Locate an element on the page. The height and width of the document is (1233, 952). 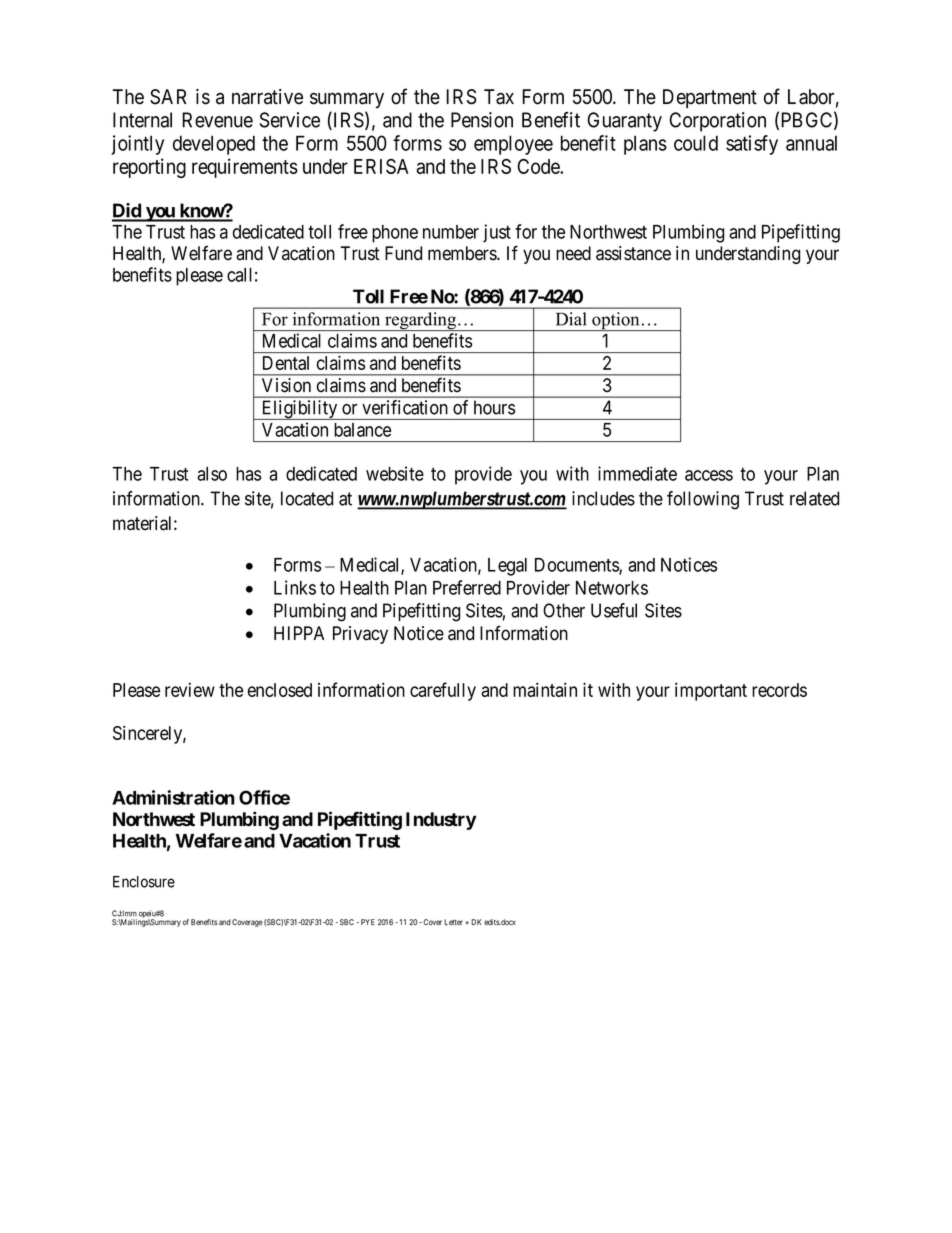
Legal is located at coordinates (507, 567).
